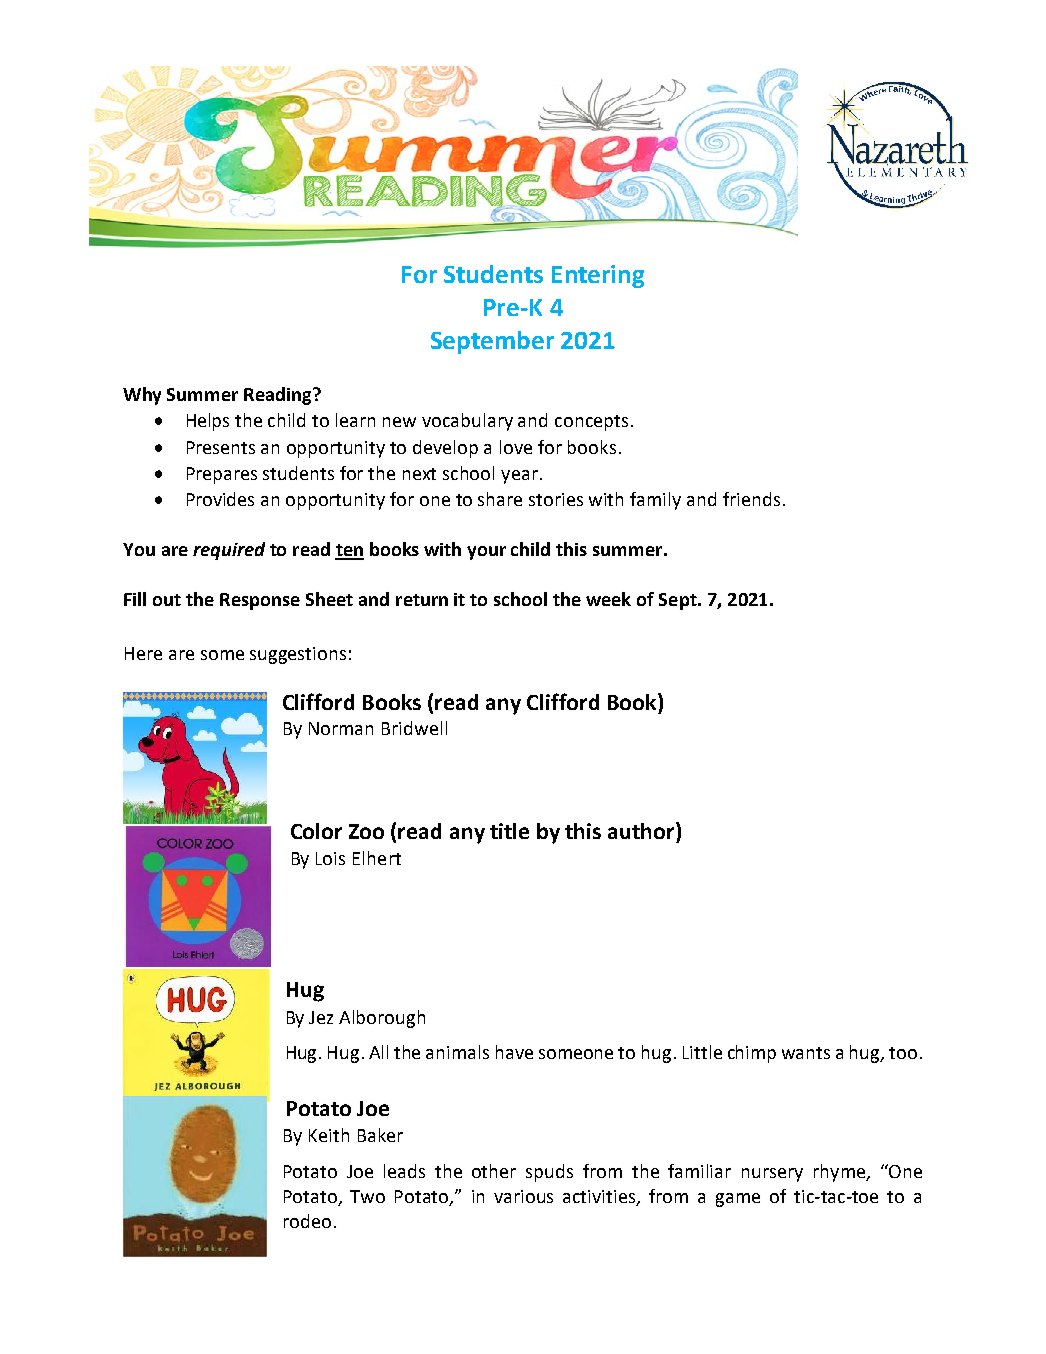 The width and height of the document is (1046, 1354). I want to click on Why, so click(142, 396).
